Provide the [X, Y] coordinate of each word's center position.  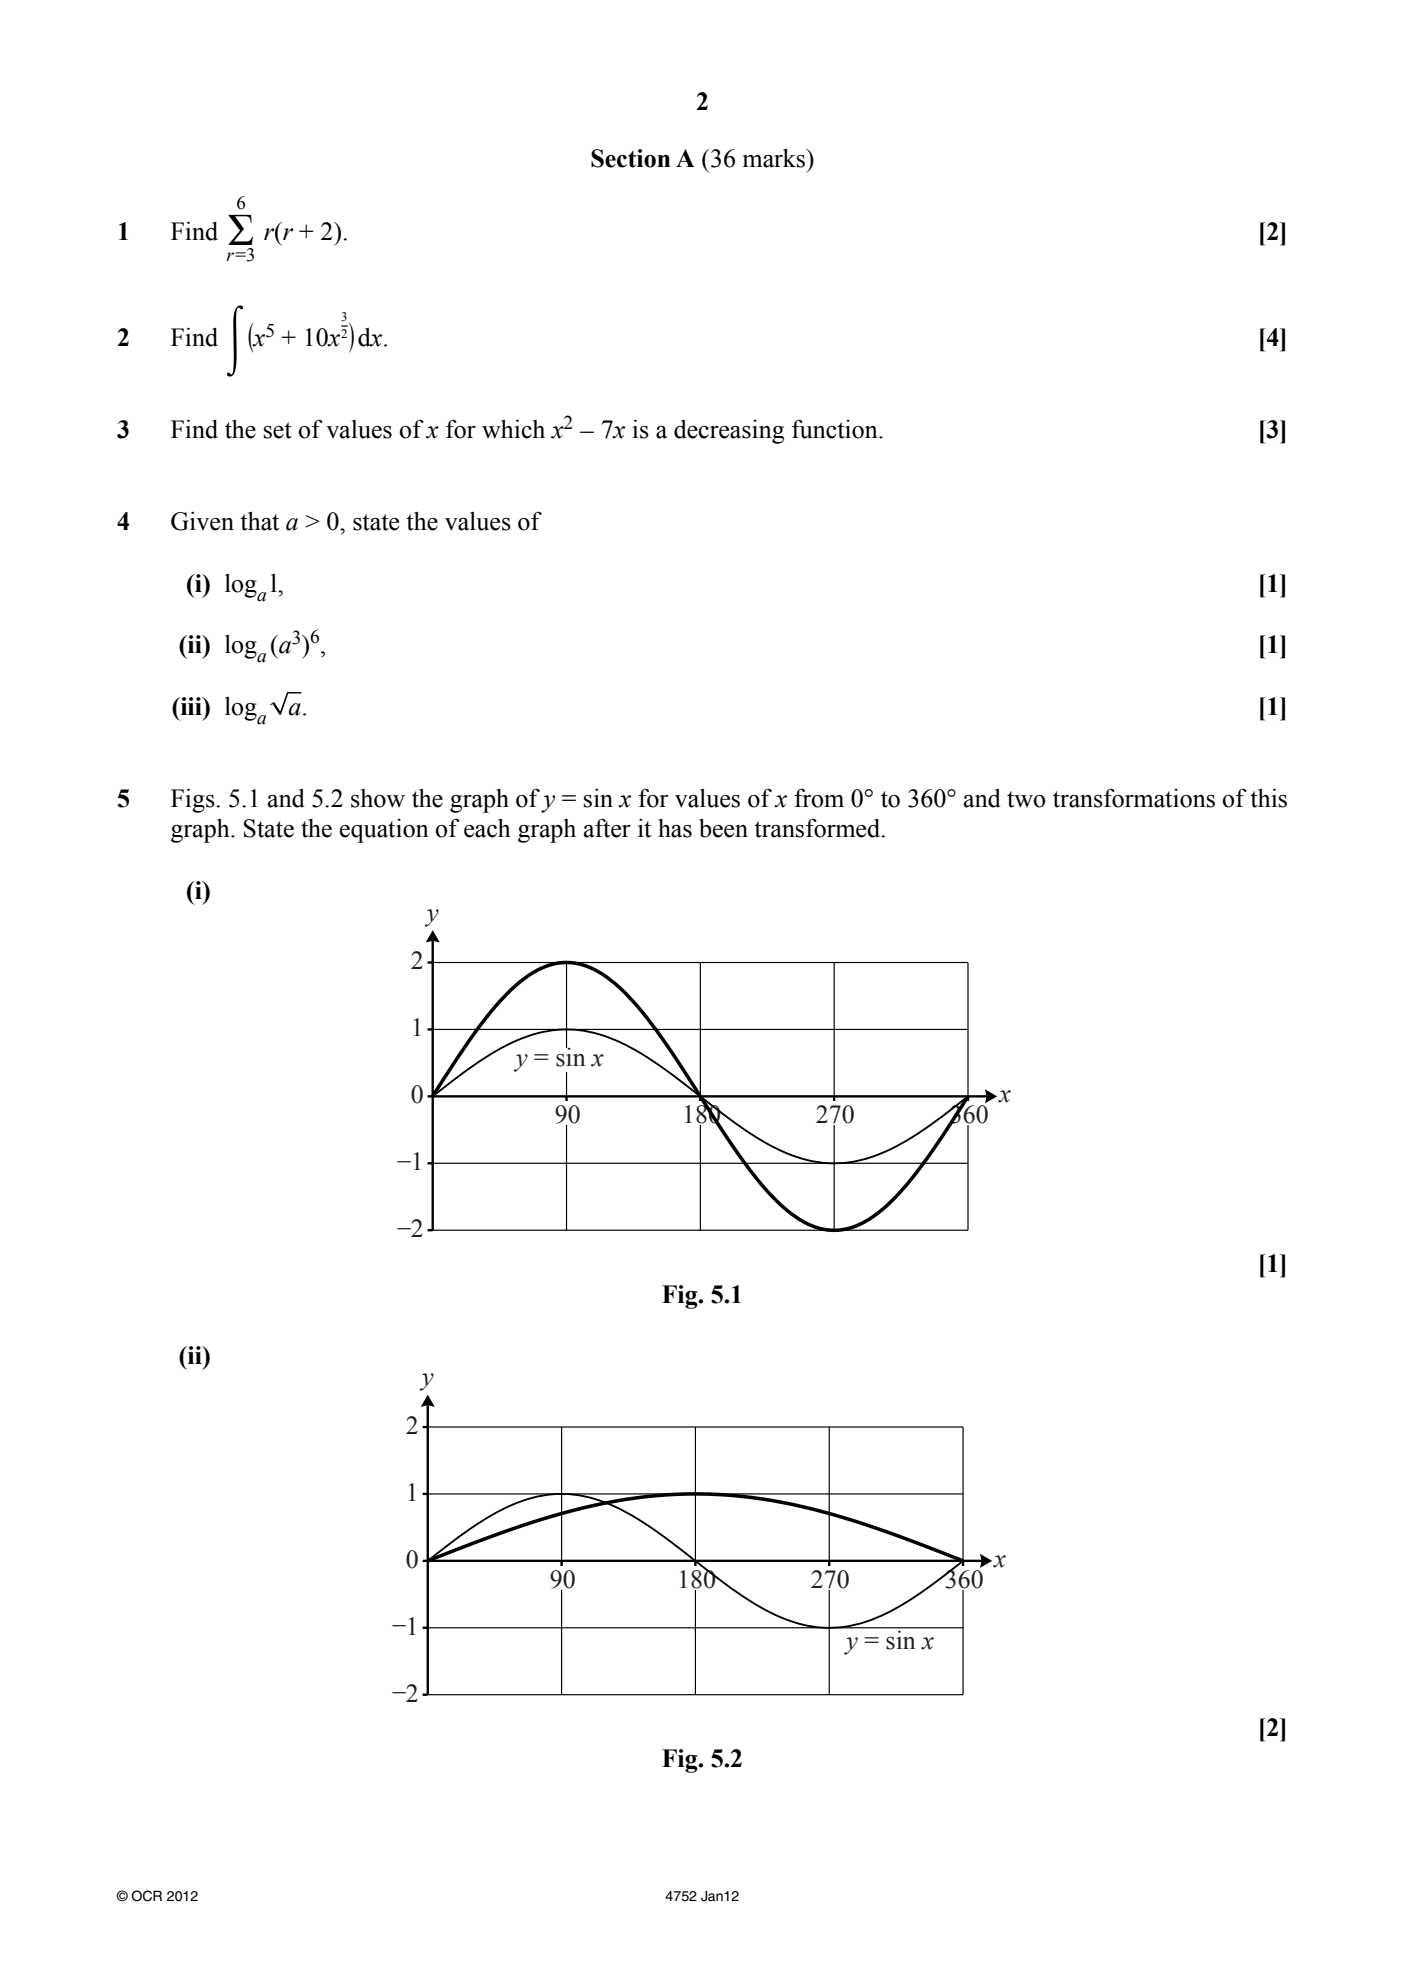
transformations [1134, 798]
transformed [818, 828]
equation [384, 831]
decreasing [729, 431]
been [723, 828]
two [1026, 799]
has [675, 828]
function [836, 429]
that [259, 521]
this [1268, 798]
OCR [146, 1896]
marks [775, 158]
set [278, 430]
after [607, 828]
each [487, 828]
